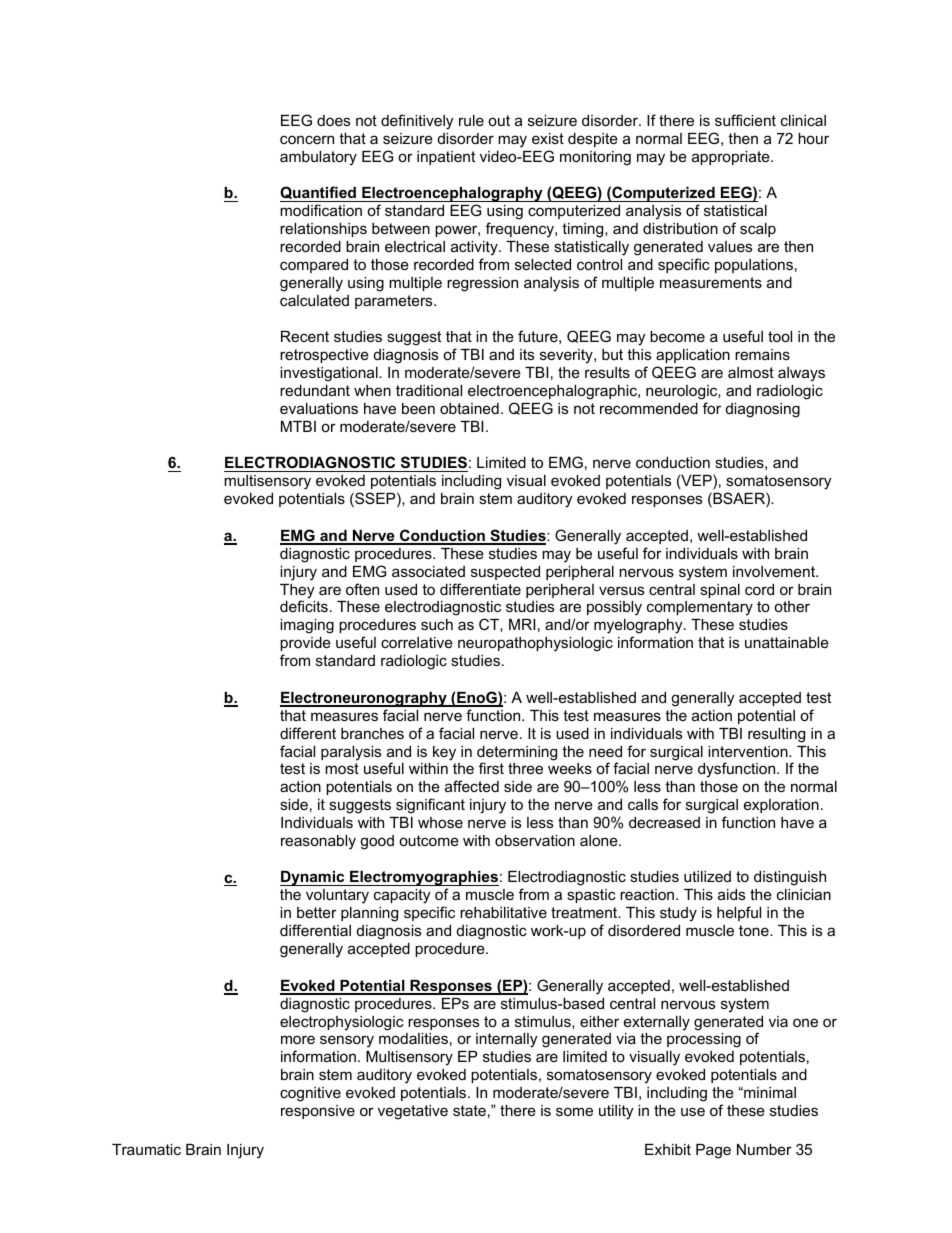 This screenshot has height=1233, width=952. Describe the element at coordinates (146, 1149) in the screenshot. I see `Traumatic` at that location.
